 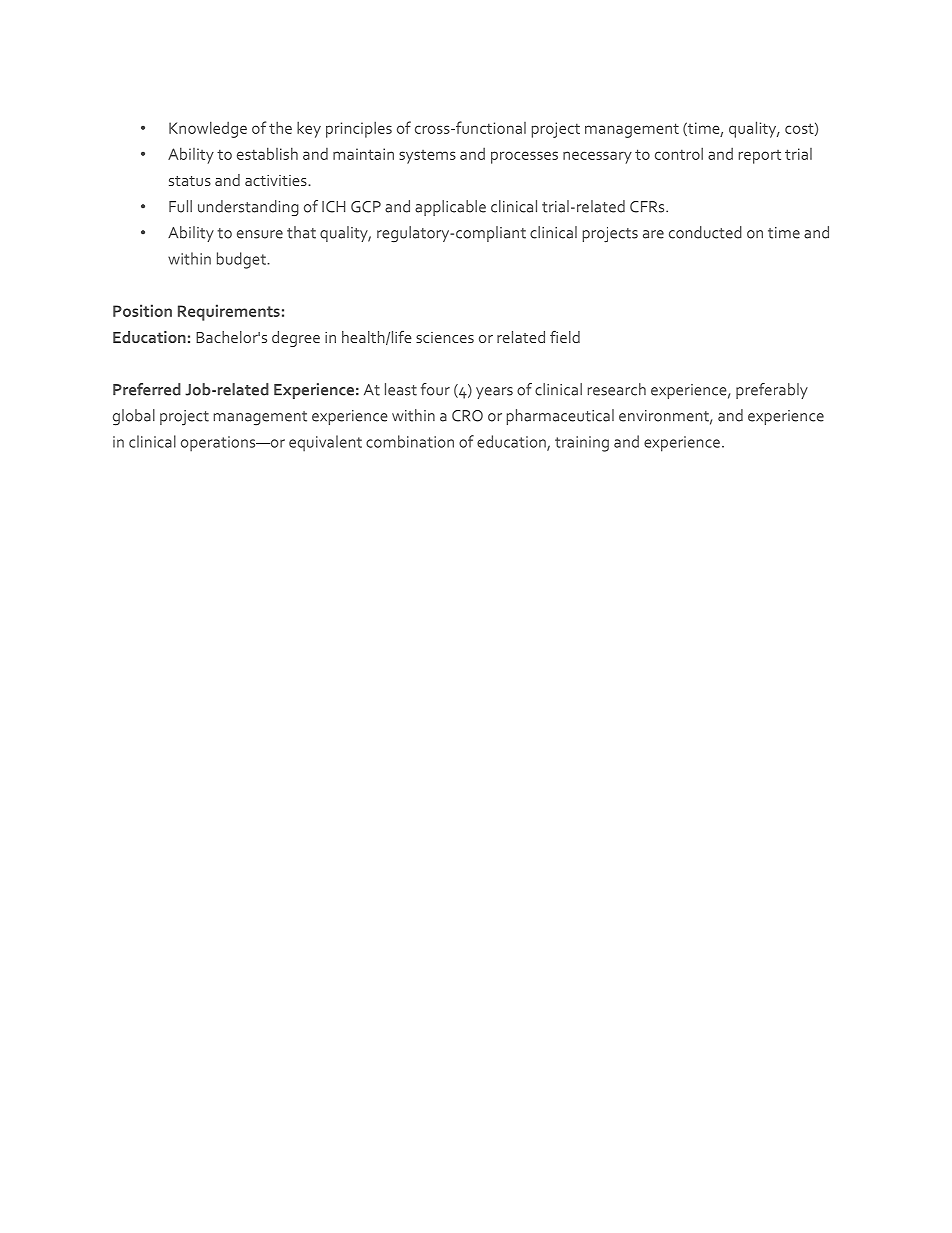 I want to click on sciences, so click(x=445, y=337).
